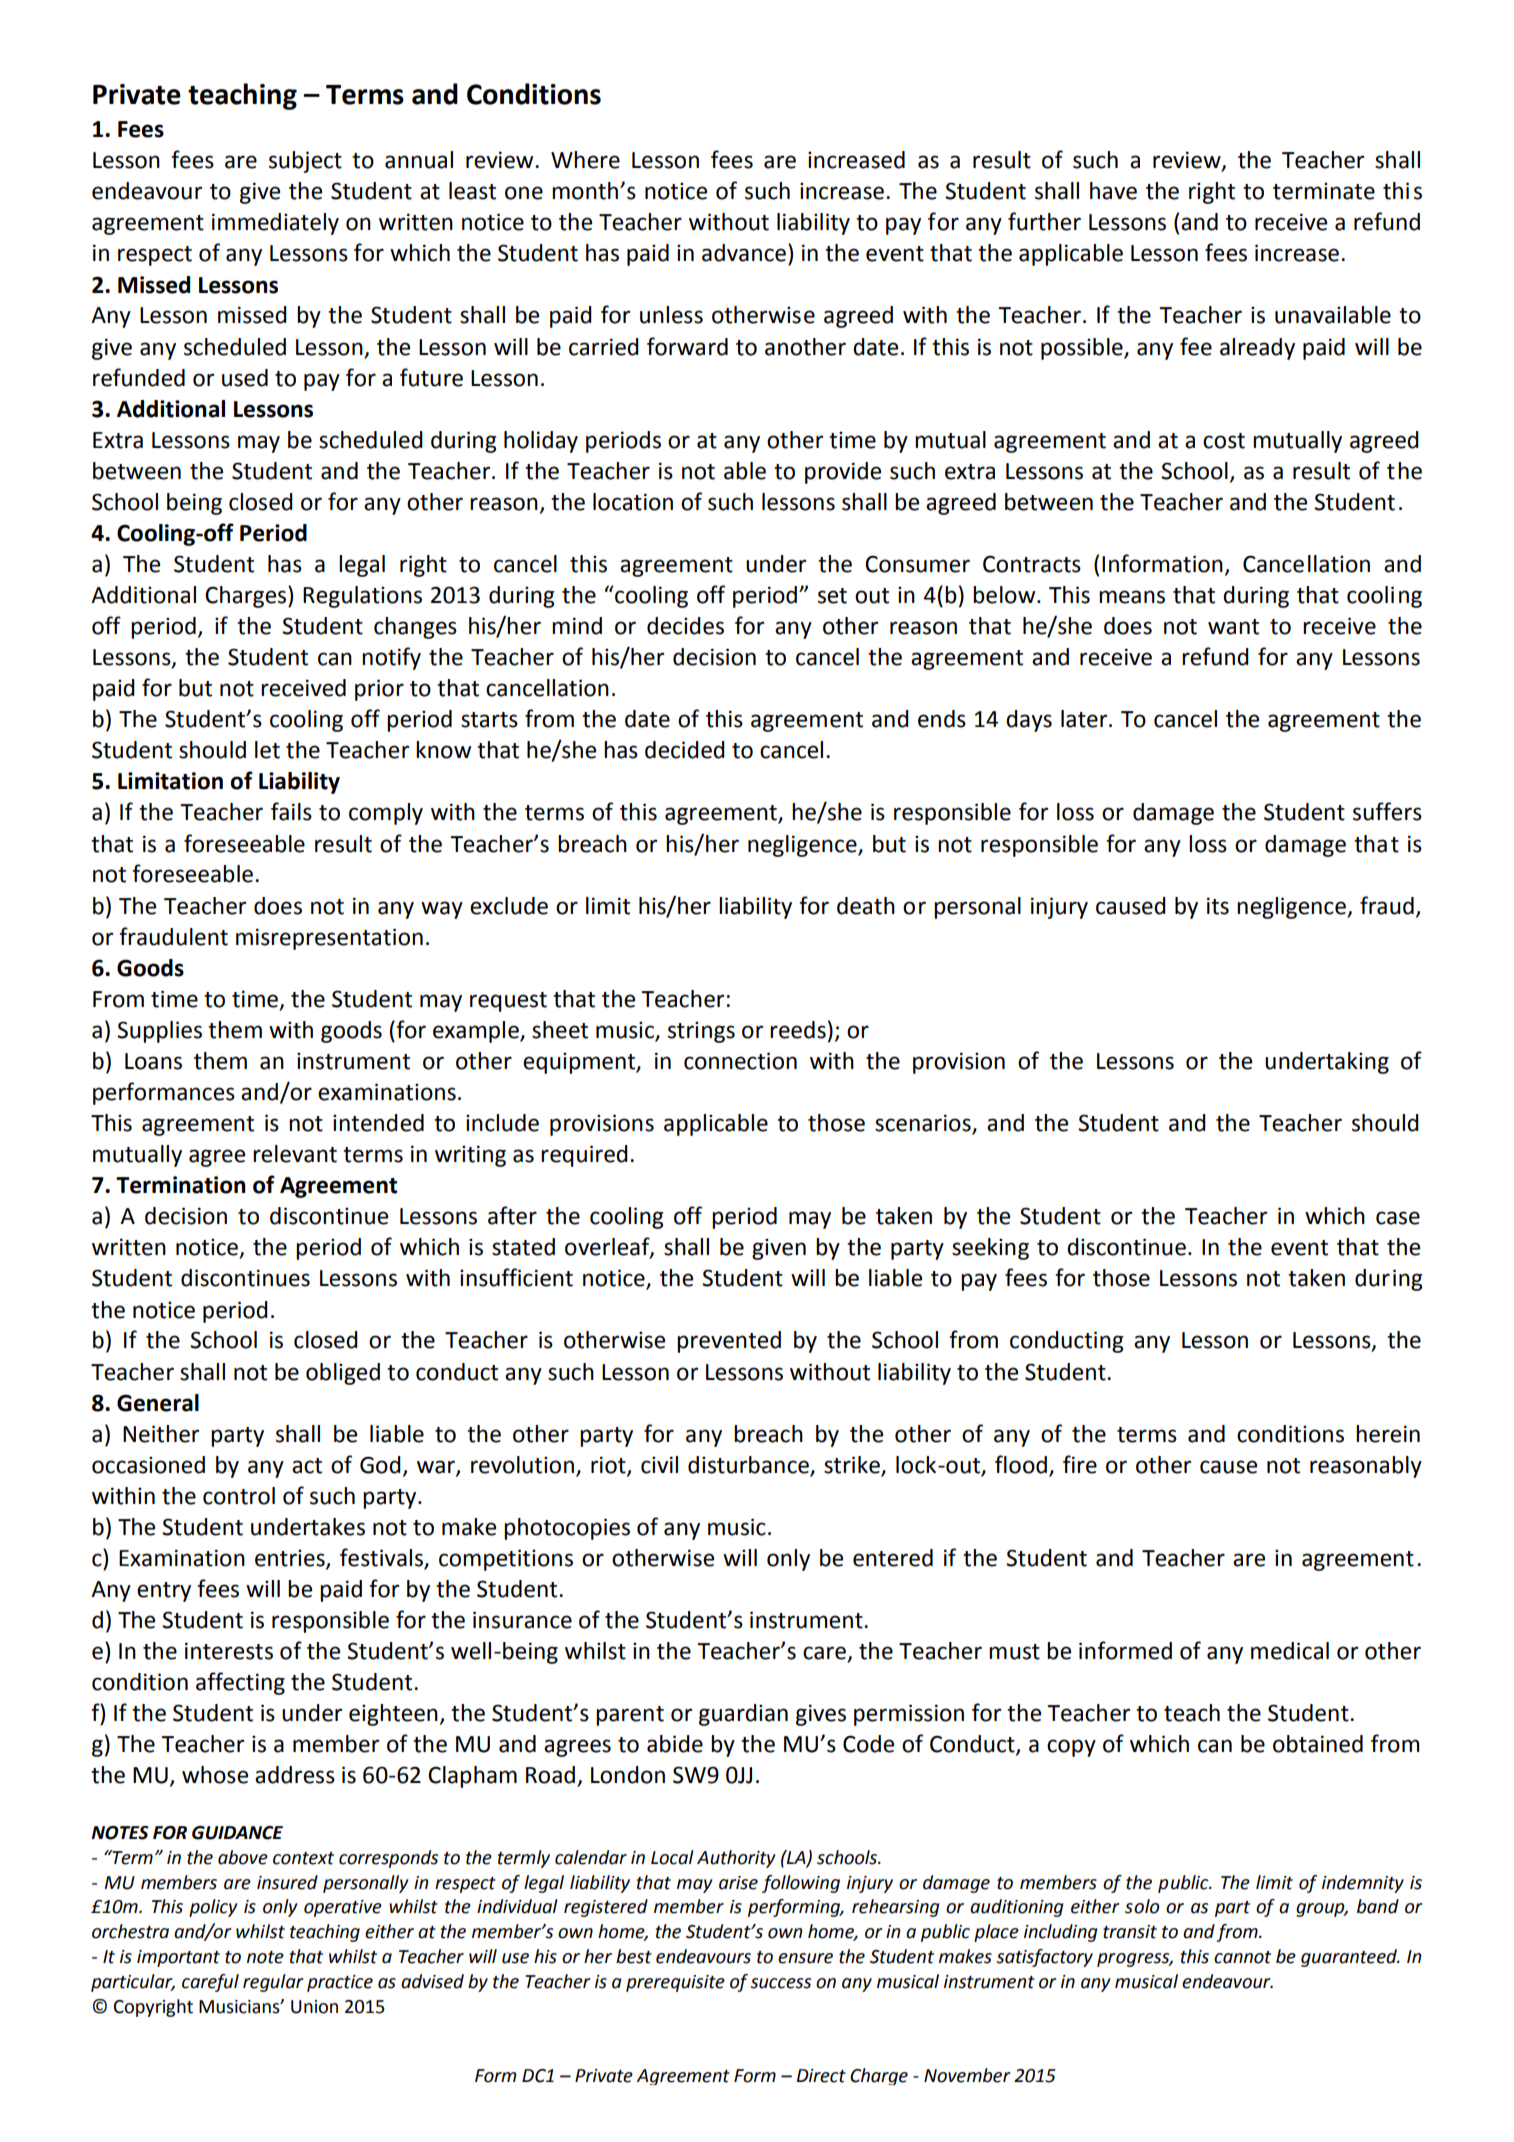 The height and width of the page is (2142, 1514). What do you see at coordinates (1113, 191) in the page?
I see `have` at bounding box center [1113, 191].
